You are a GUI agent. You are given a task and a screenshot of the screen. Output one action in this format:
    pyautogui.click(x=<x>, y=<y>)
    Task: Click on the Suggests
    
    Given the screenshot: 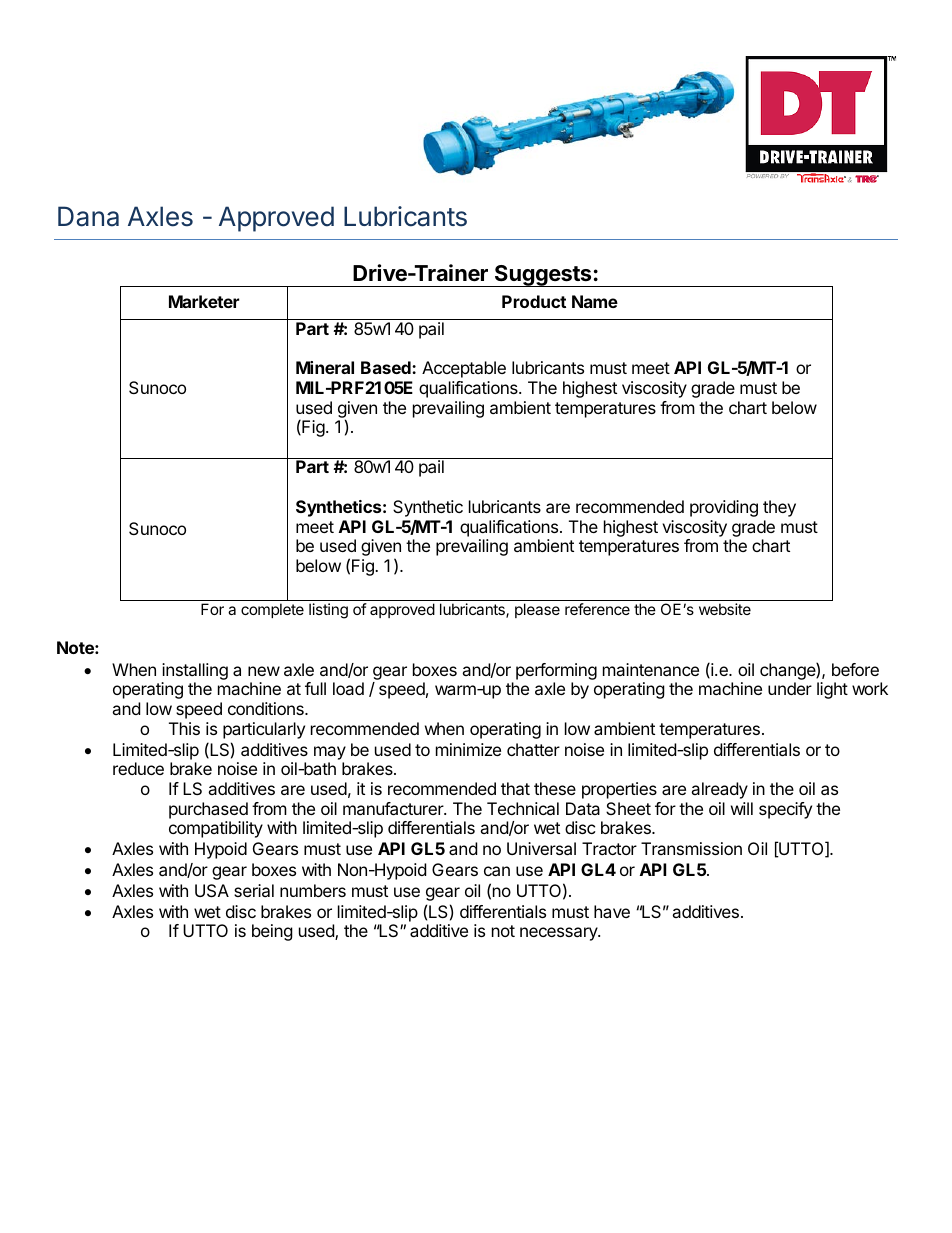 What is the action you would take?
    pyautogui.click(x=543, y=276)
